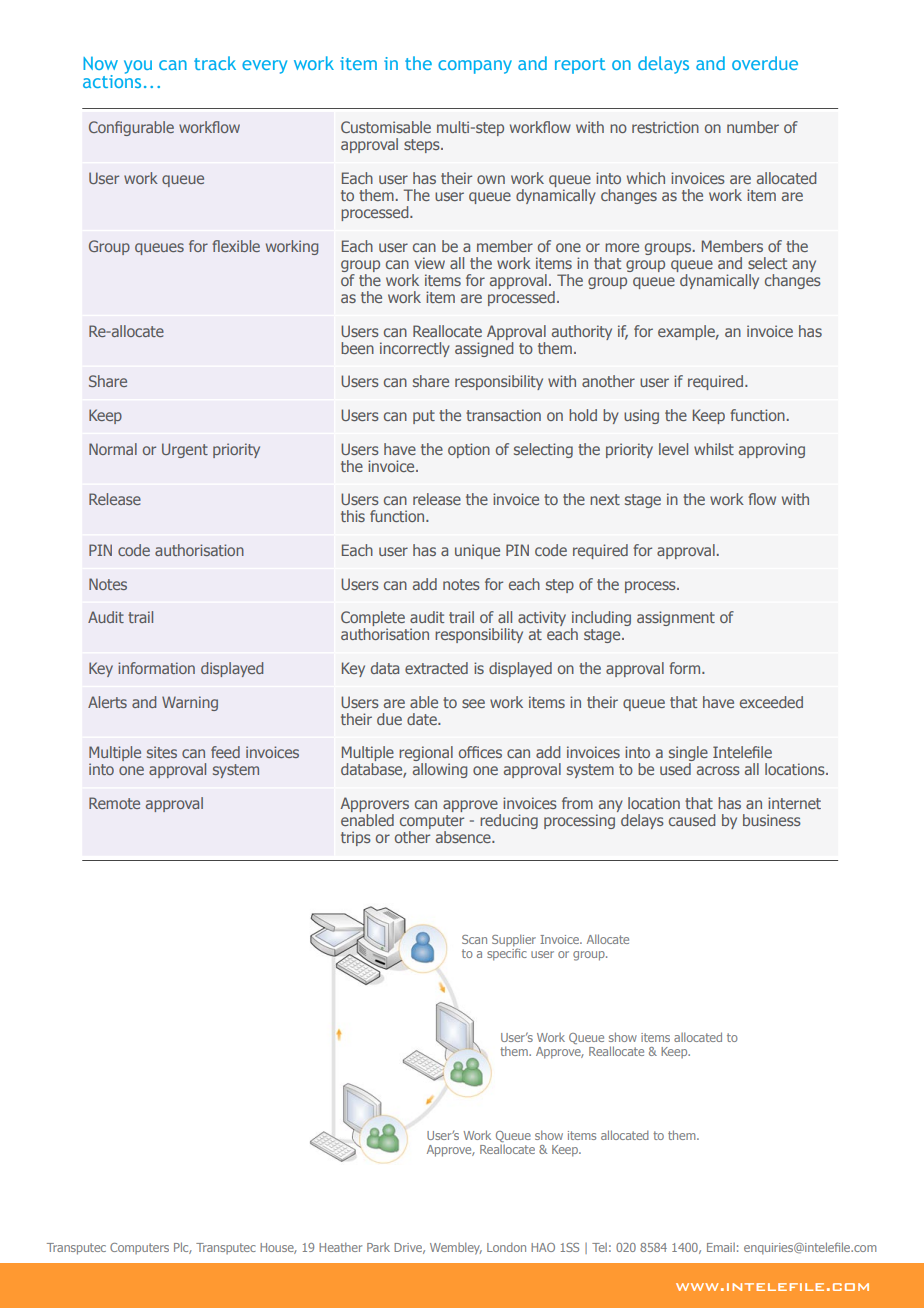 The width and height of the document is (924, 1308). I want to click on company, so click(475, 67).
